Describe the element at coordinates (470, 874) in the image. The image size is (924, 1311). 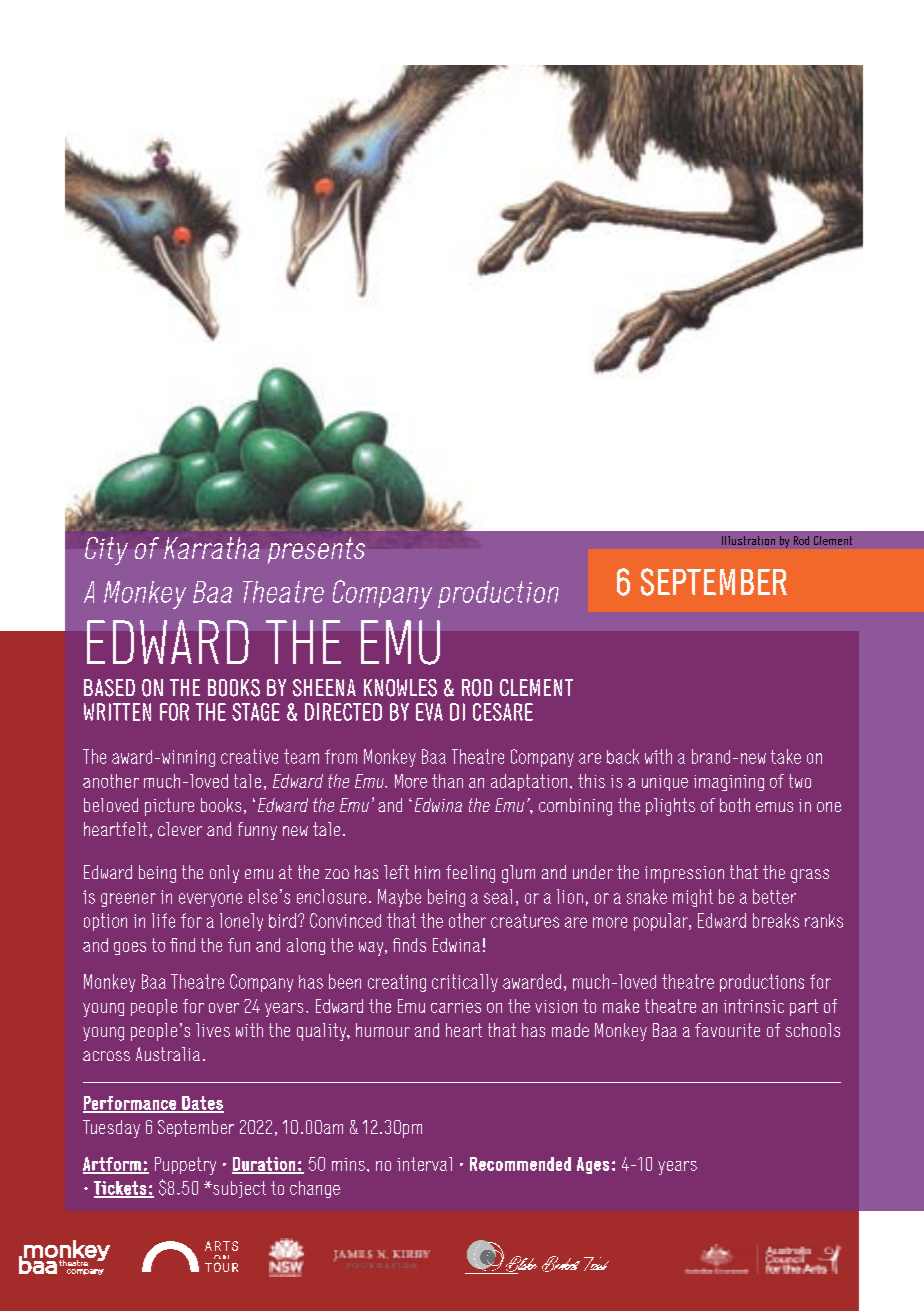
I see `feeling` at that location.
